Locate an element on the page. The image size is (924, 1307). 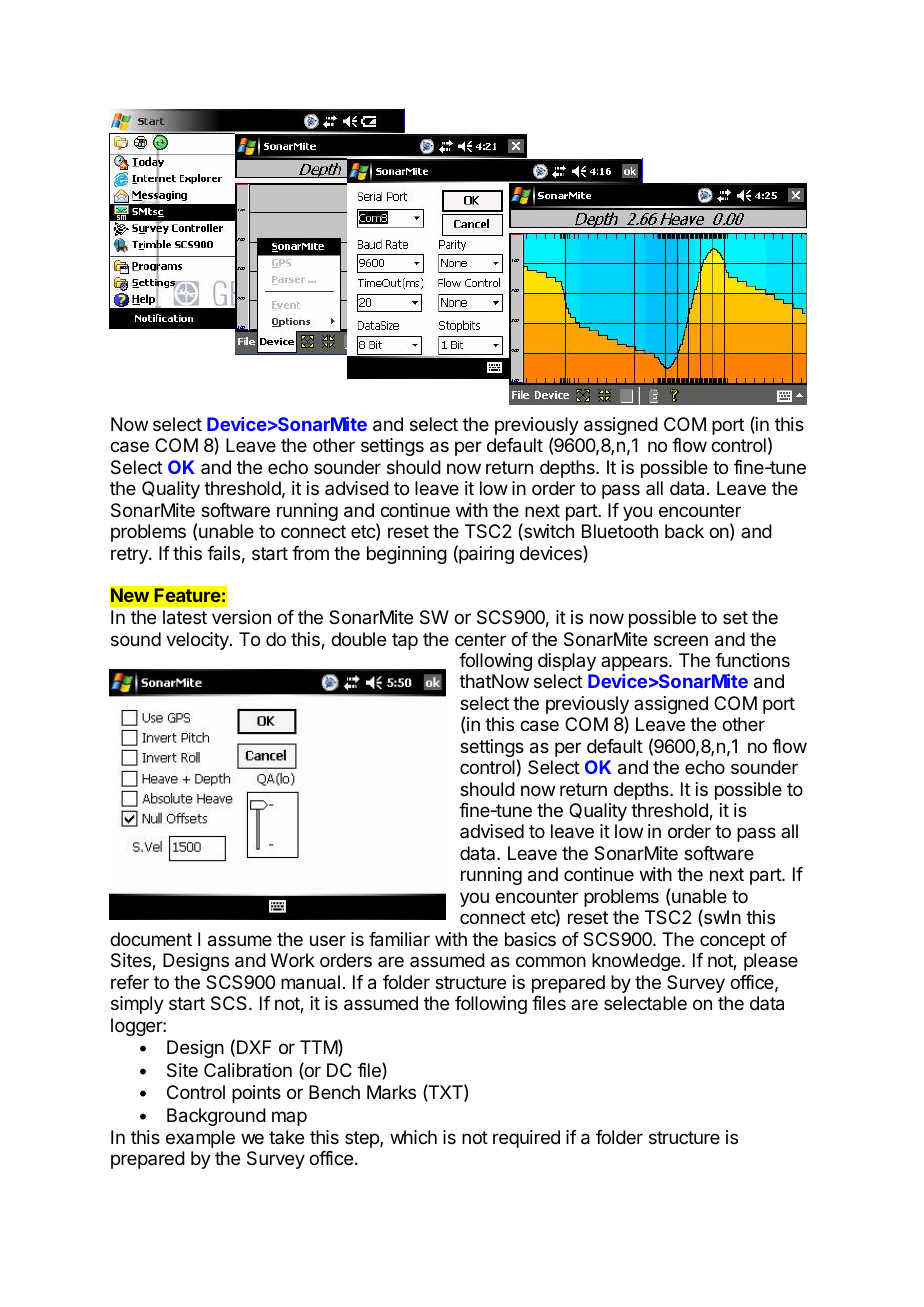
example is located at coordinates (200, 1139).
